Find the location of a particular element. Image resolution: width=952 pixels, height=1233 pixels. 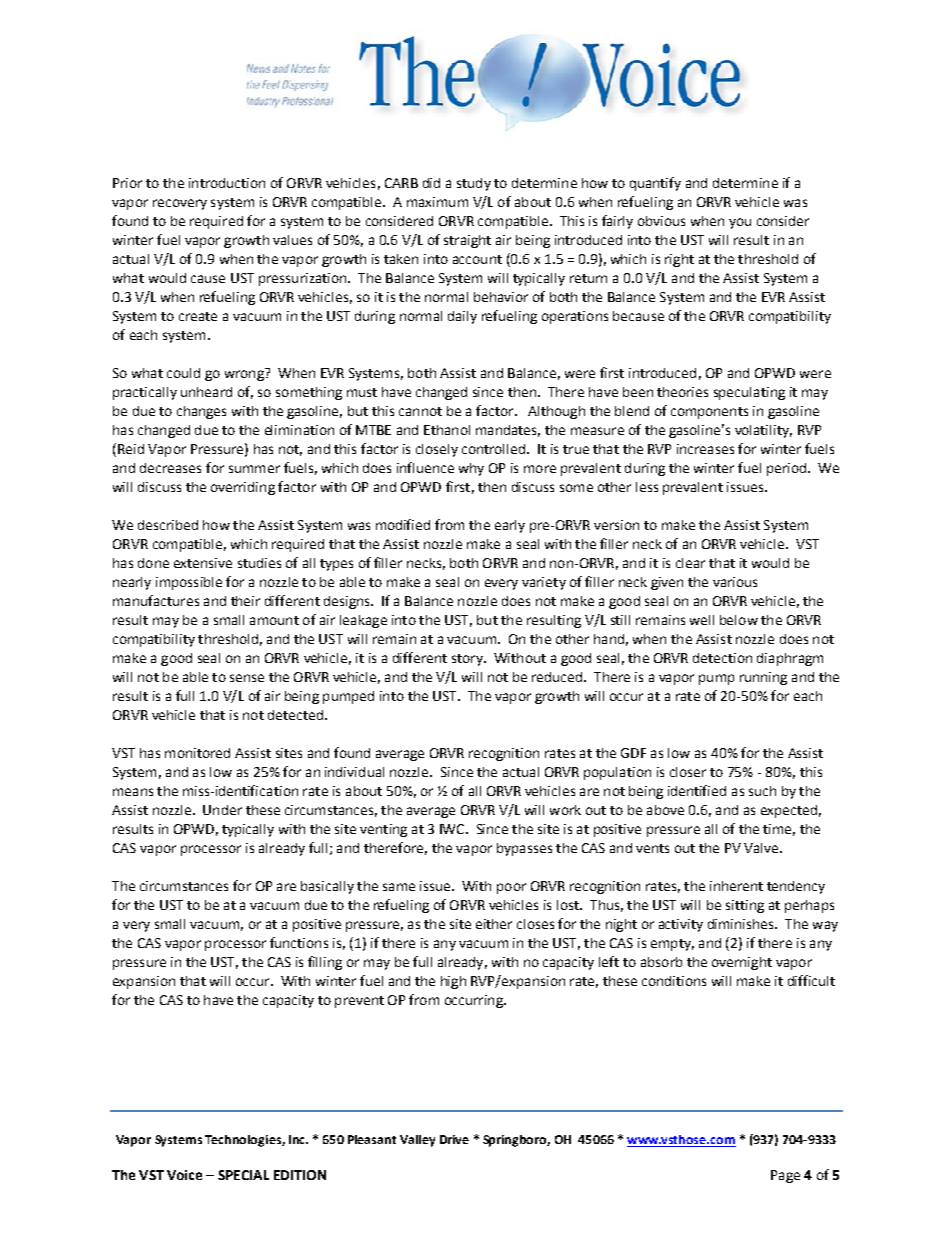

Voice is located at coordinates (184, 1175).
